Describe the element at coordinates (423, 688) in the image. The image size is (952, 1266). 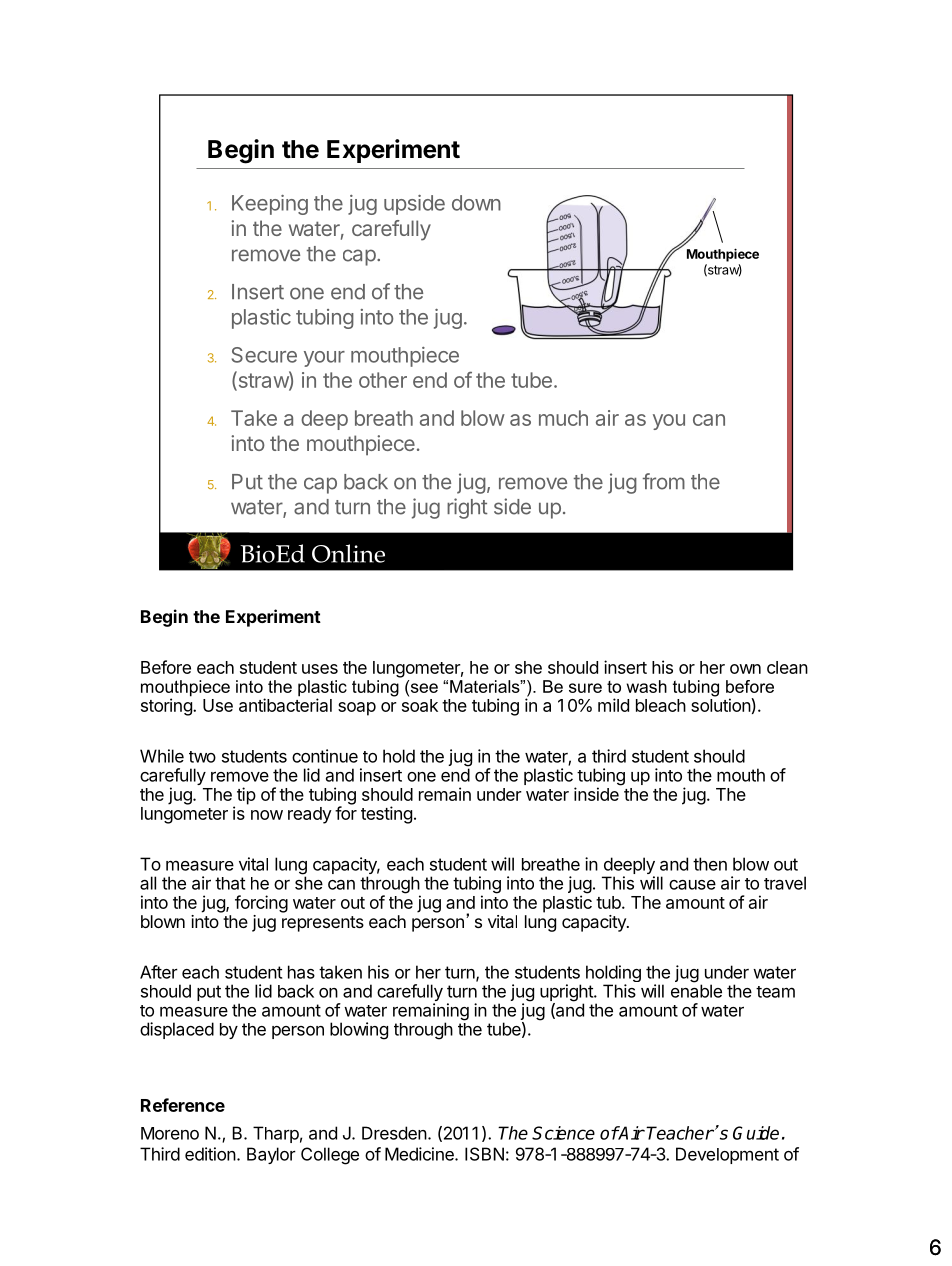
I see `see` at that location.
